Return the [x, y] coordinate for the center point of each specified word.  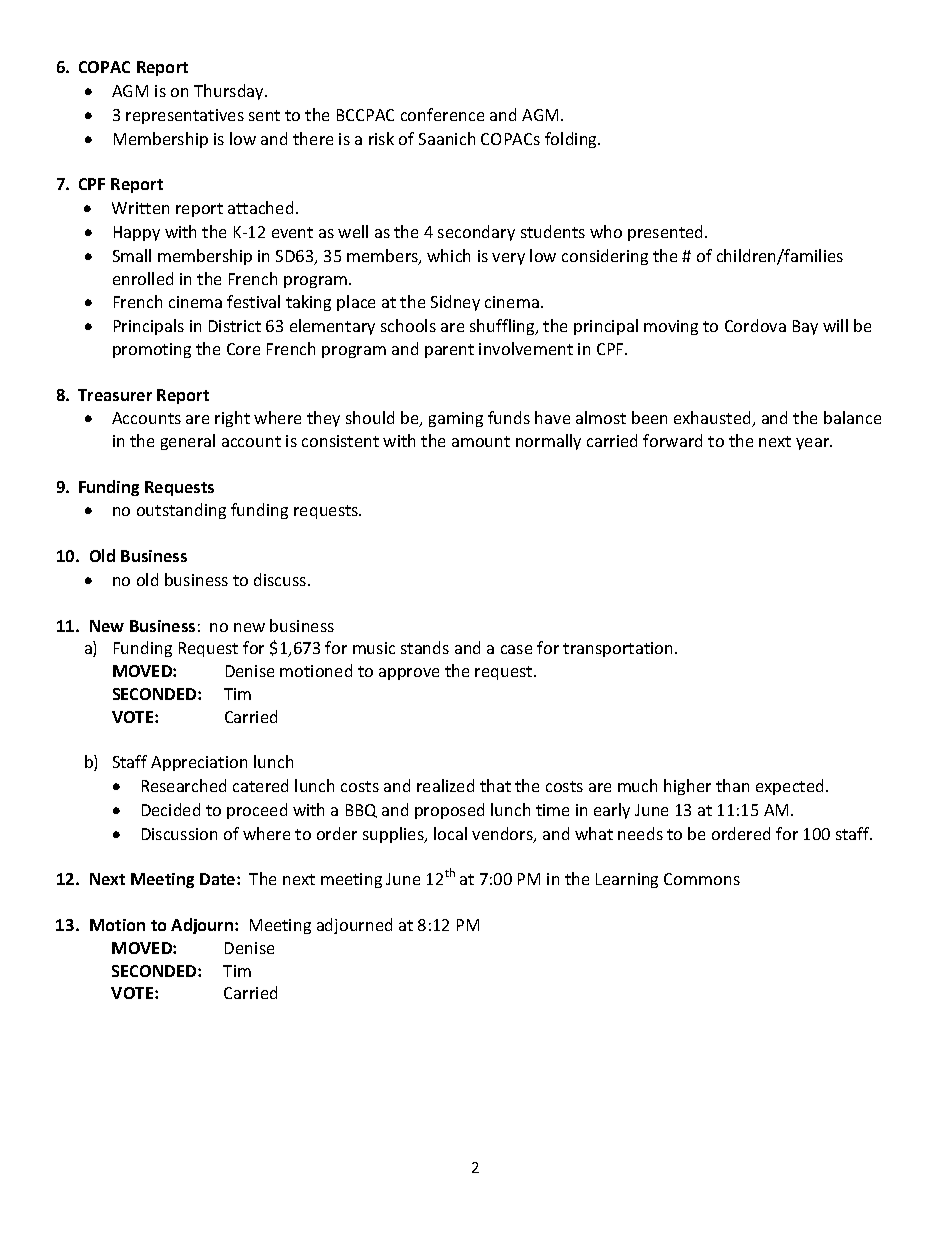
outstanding [181, 511]
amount [481, 441]
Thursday [230, 92]
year [814, 444]
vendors [503, 835]
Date [219, 879]
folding [572, 140]
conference [442, 114]
